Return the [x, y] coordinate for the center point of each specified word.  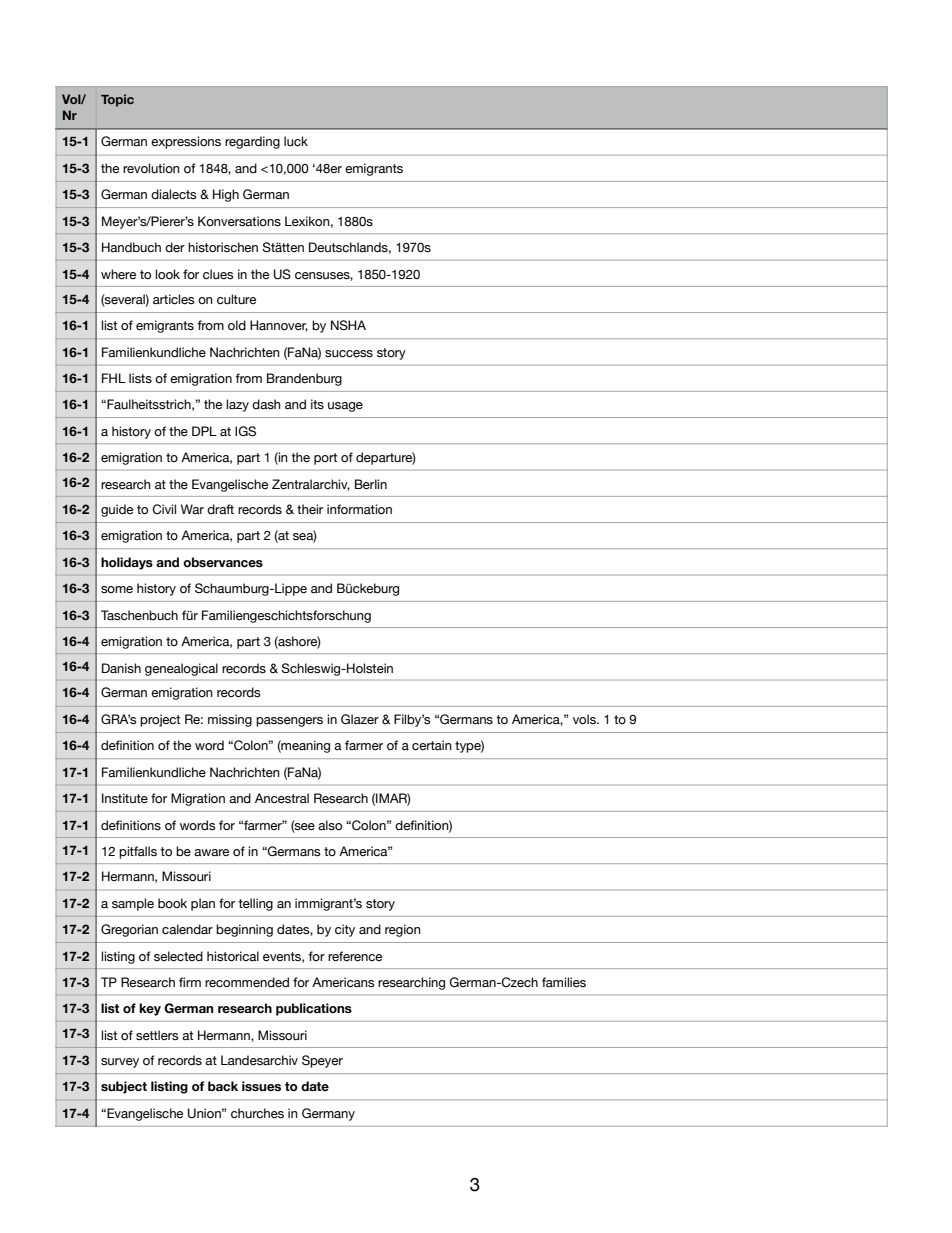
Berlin [371, 484]
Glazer [360, 719]
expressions [186, 142]
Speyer [322, 1061]
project [160, 720]
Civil [164, 509]
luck [296, 141]
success [349, 354]
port [325, 459]
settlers [157, 1035]
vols [585, 719]
